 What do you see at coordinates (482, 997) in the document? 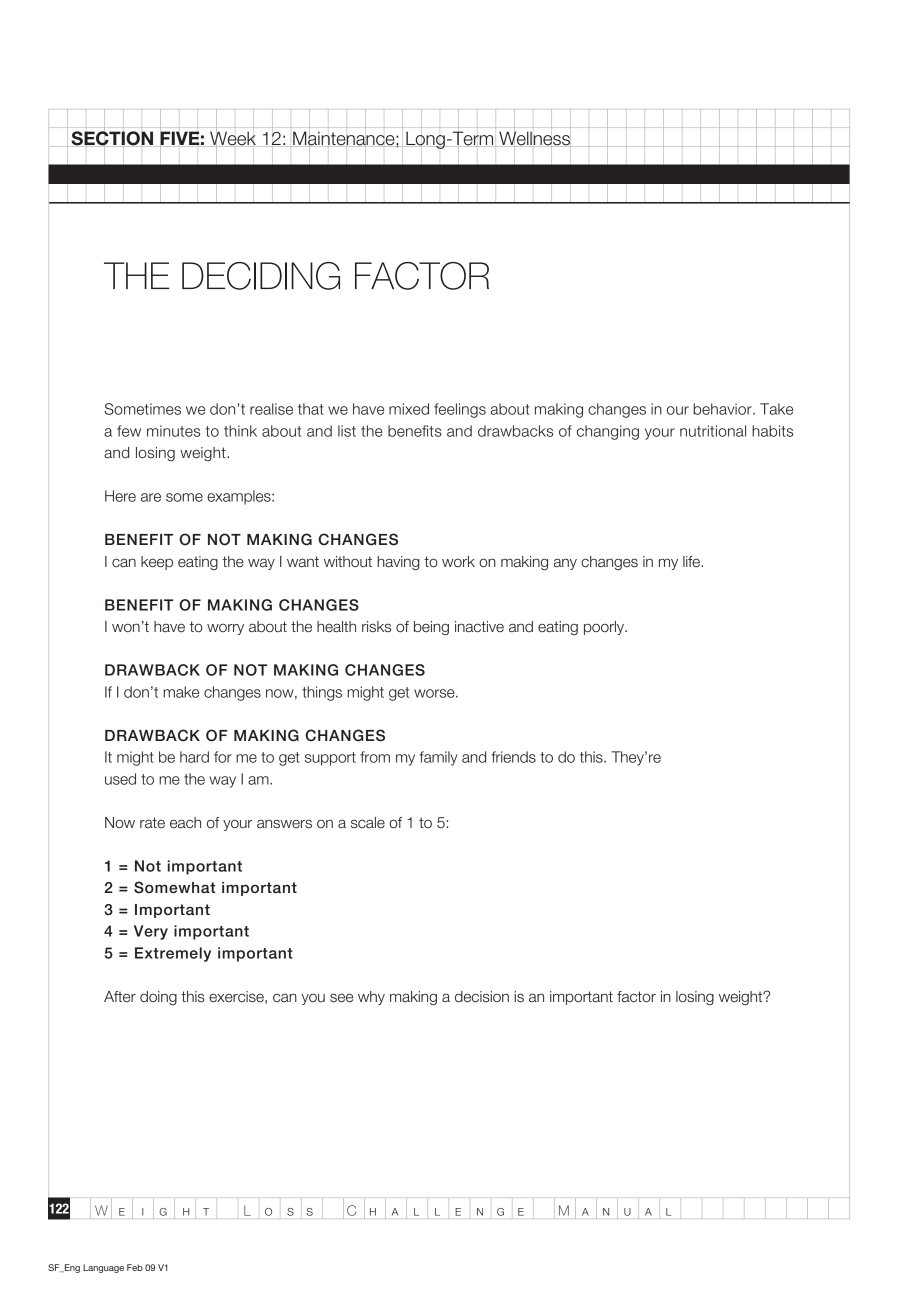
I see `decision` at bounding box center [482, 997].
